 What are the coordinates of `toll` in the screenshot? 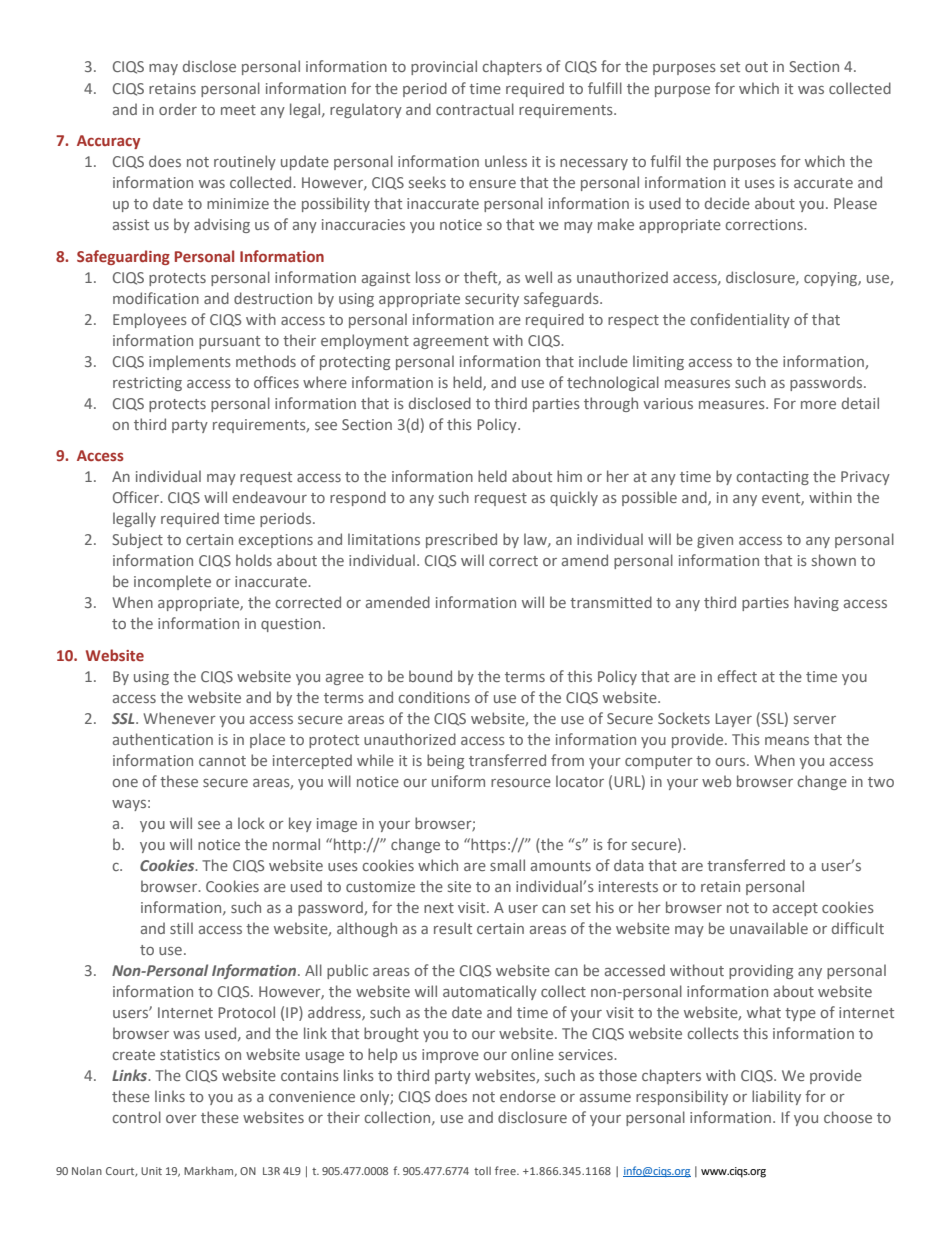 It's located at (482, 1171).
